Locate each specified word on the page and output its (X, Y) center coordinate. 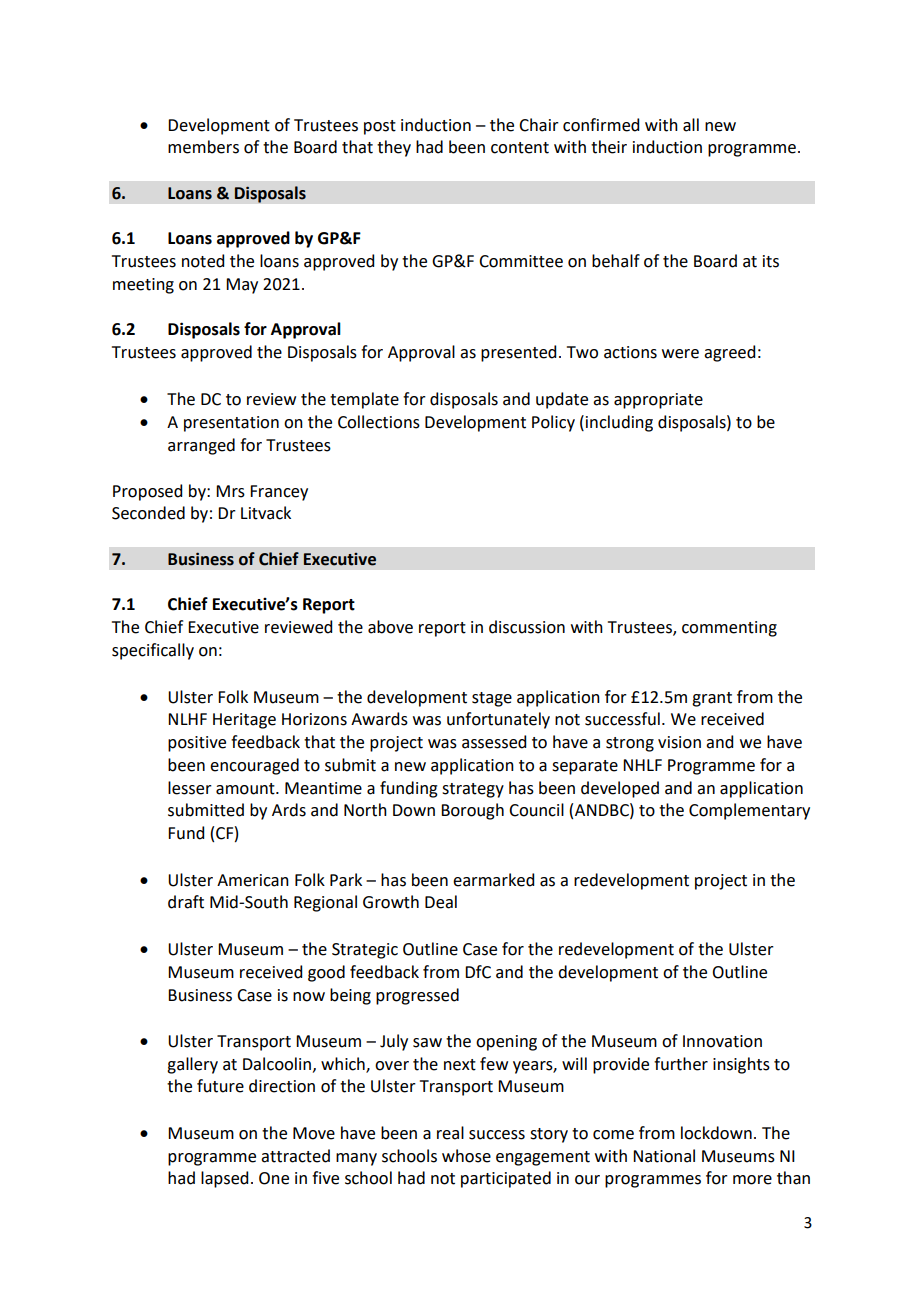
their (609, 147)
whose (466, 1156)
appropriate (658, 401)
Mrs (230, 491)
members (203, 147)
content (520, 148)
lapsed (224, 1179)
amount (246, 789)
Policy (553, 423)
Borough (472, 811)
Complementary (749, 811)
